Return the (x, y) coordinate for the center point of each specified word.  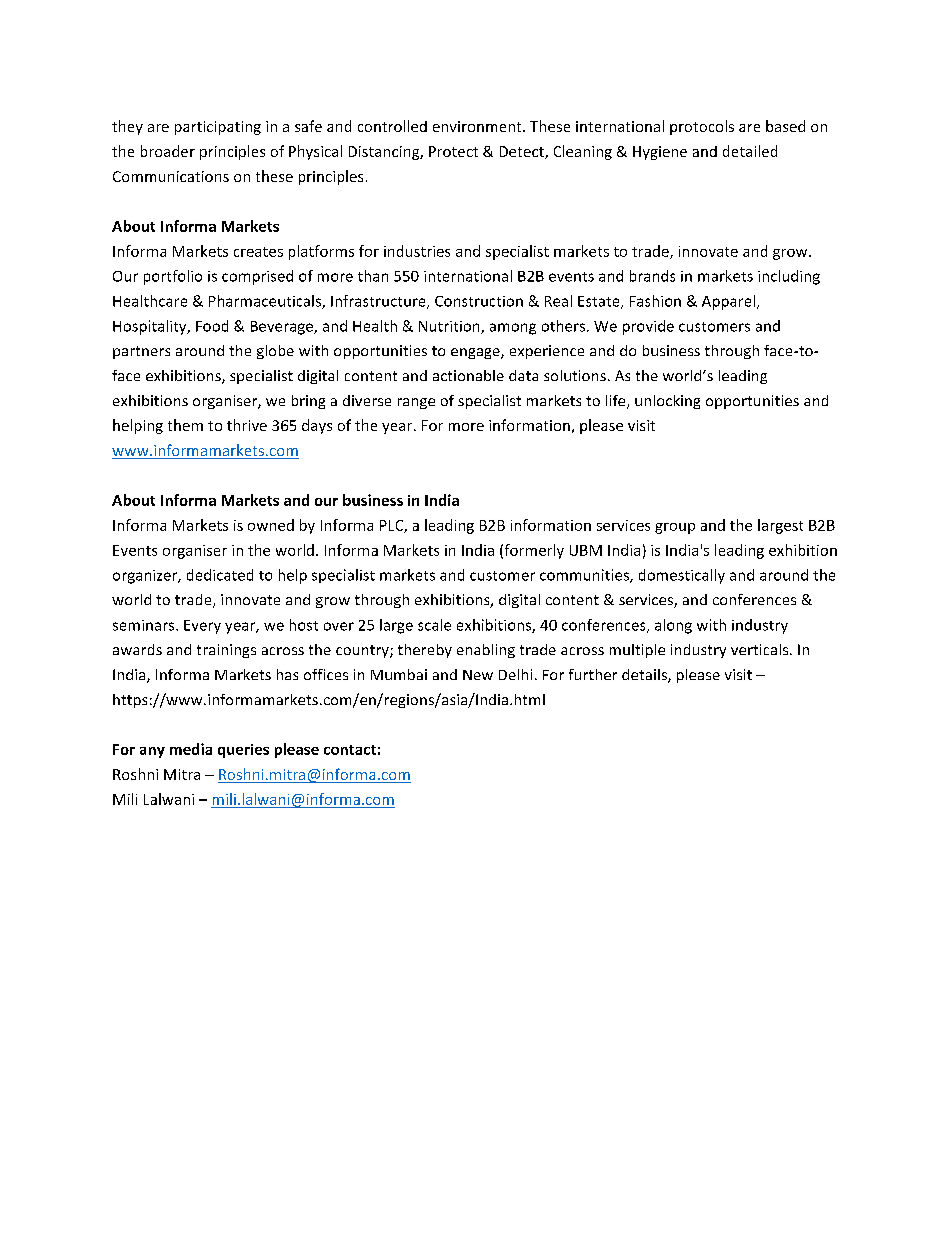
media (191, 749)
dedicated (220, 575)
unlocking (667, 402)
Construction (479, 301)
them (185, 425)
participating (218, 128)
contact (350, 750)
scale (434, 625)
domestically (682, 576)
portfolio (173, 277)
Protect (453, 151)
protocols (702, 127)
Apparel (728, 302)
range (416, 403)
